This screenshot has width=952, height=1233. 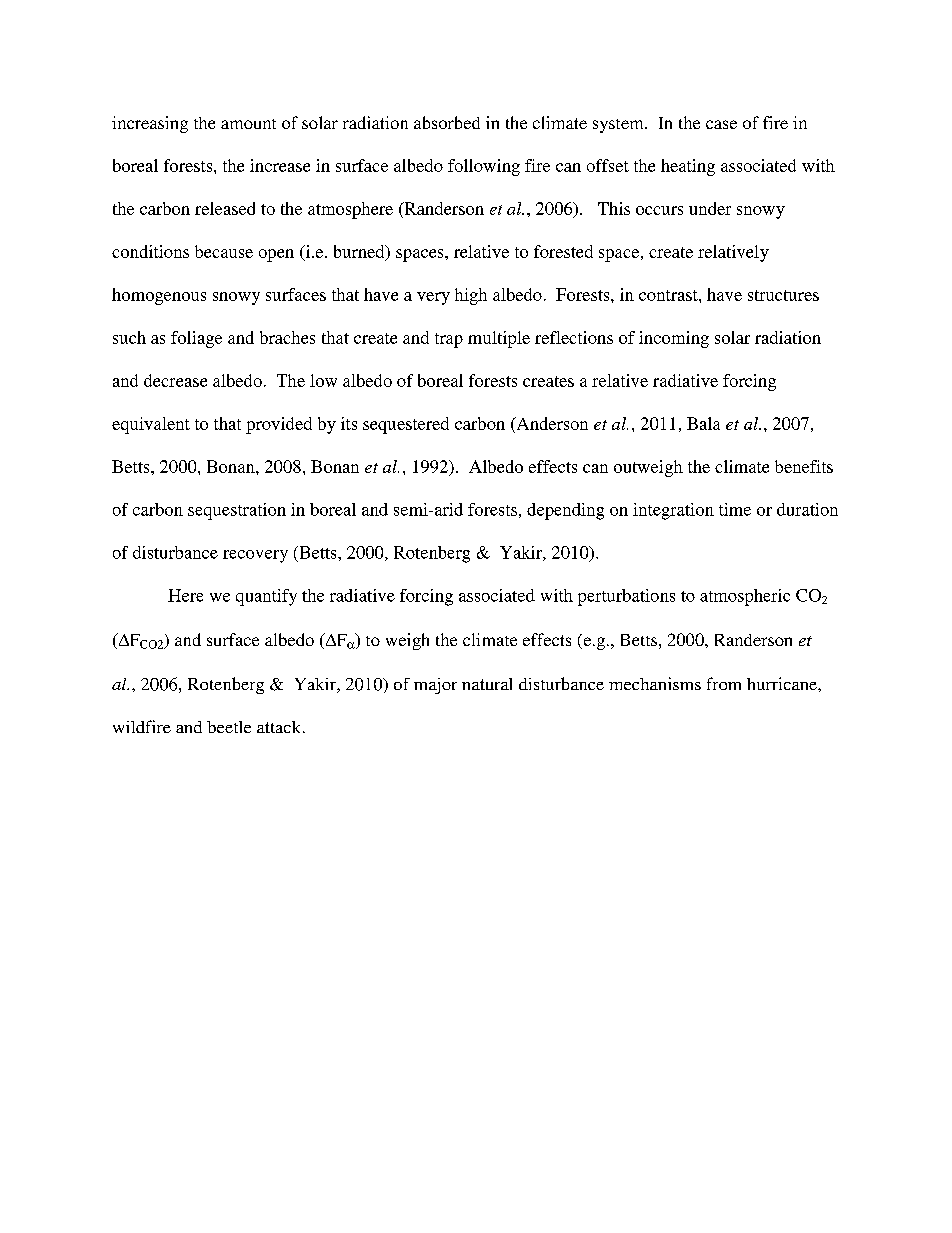 What do you see at coordinates (703, 423) in the screenshot?
I see `Bala` at bounding box center [703, 423].
